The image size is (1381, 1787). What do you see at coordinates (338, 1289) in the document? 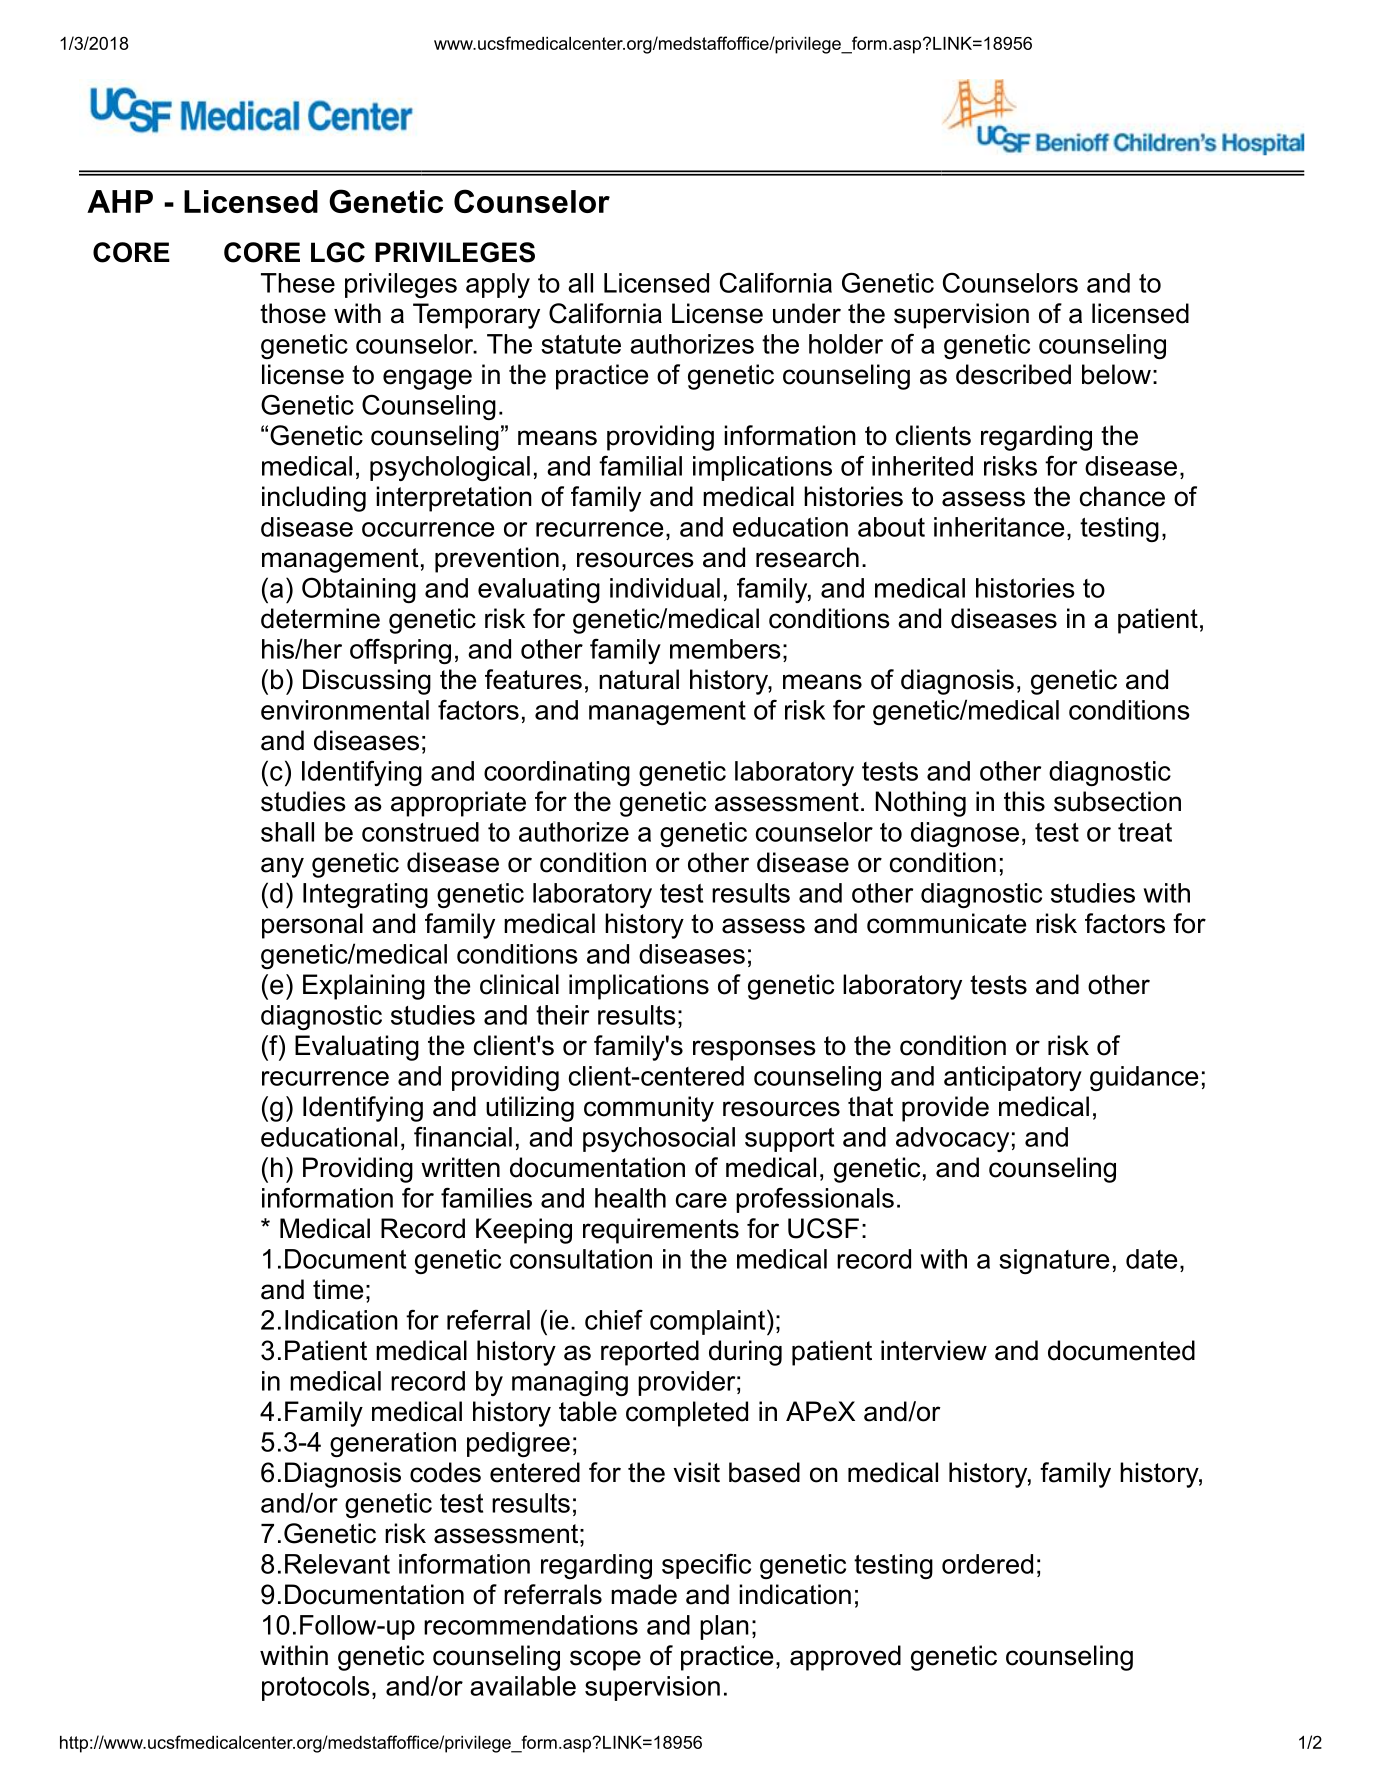
I see `time` at bounding box center [338, 1289].
